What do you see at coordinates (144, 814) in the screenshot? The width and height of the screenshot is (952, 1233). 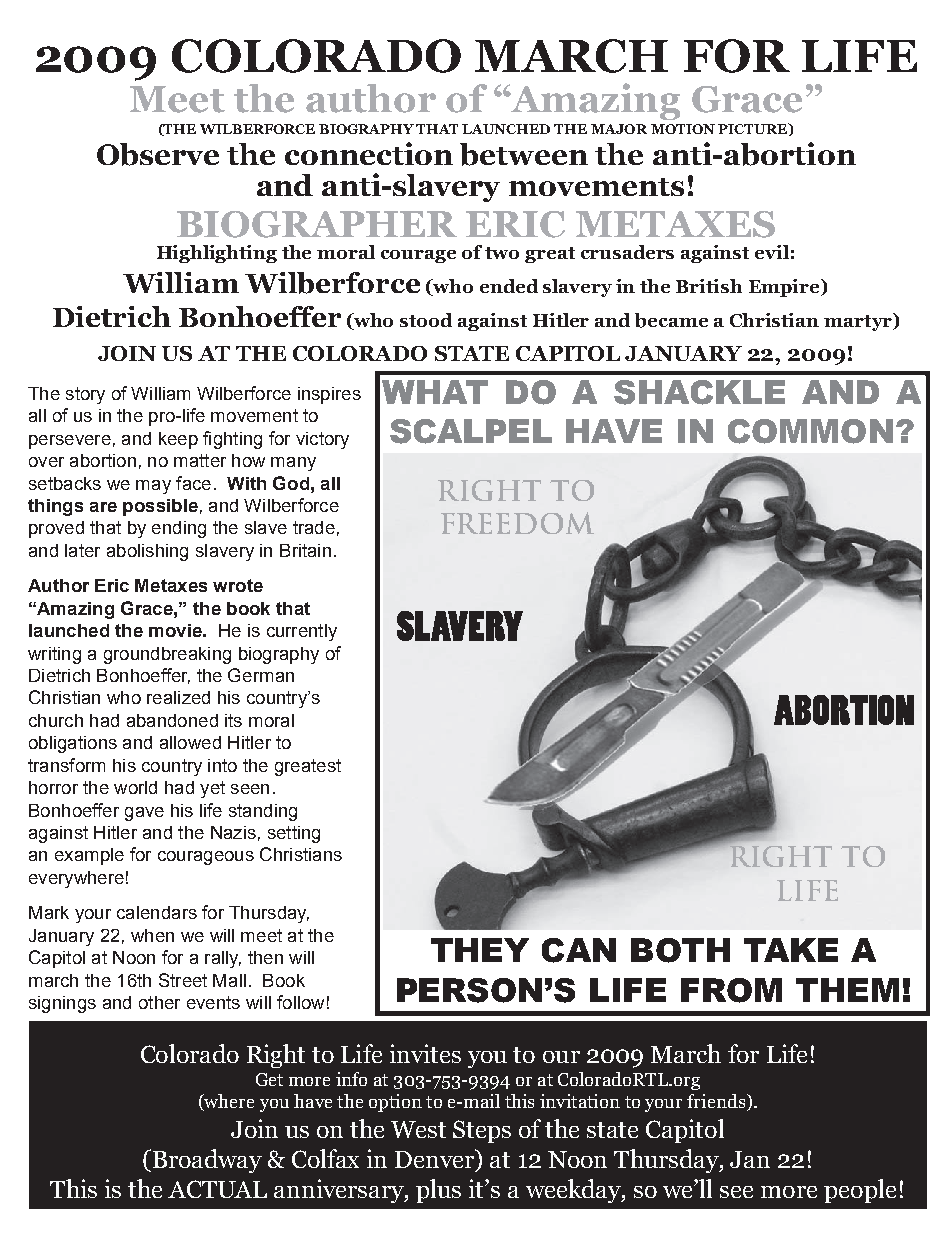 I see `gave` at bounding box center [144, 814].
